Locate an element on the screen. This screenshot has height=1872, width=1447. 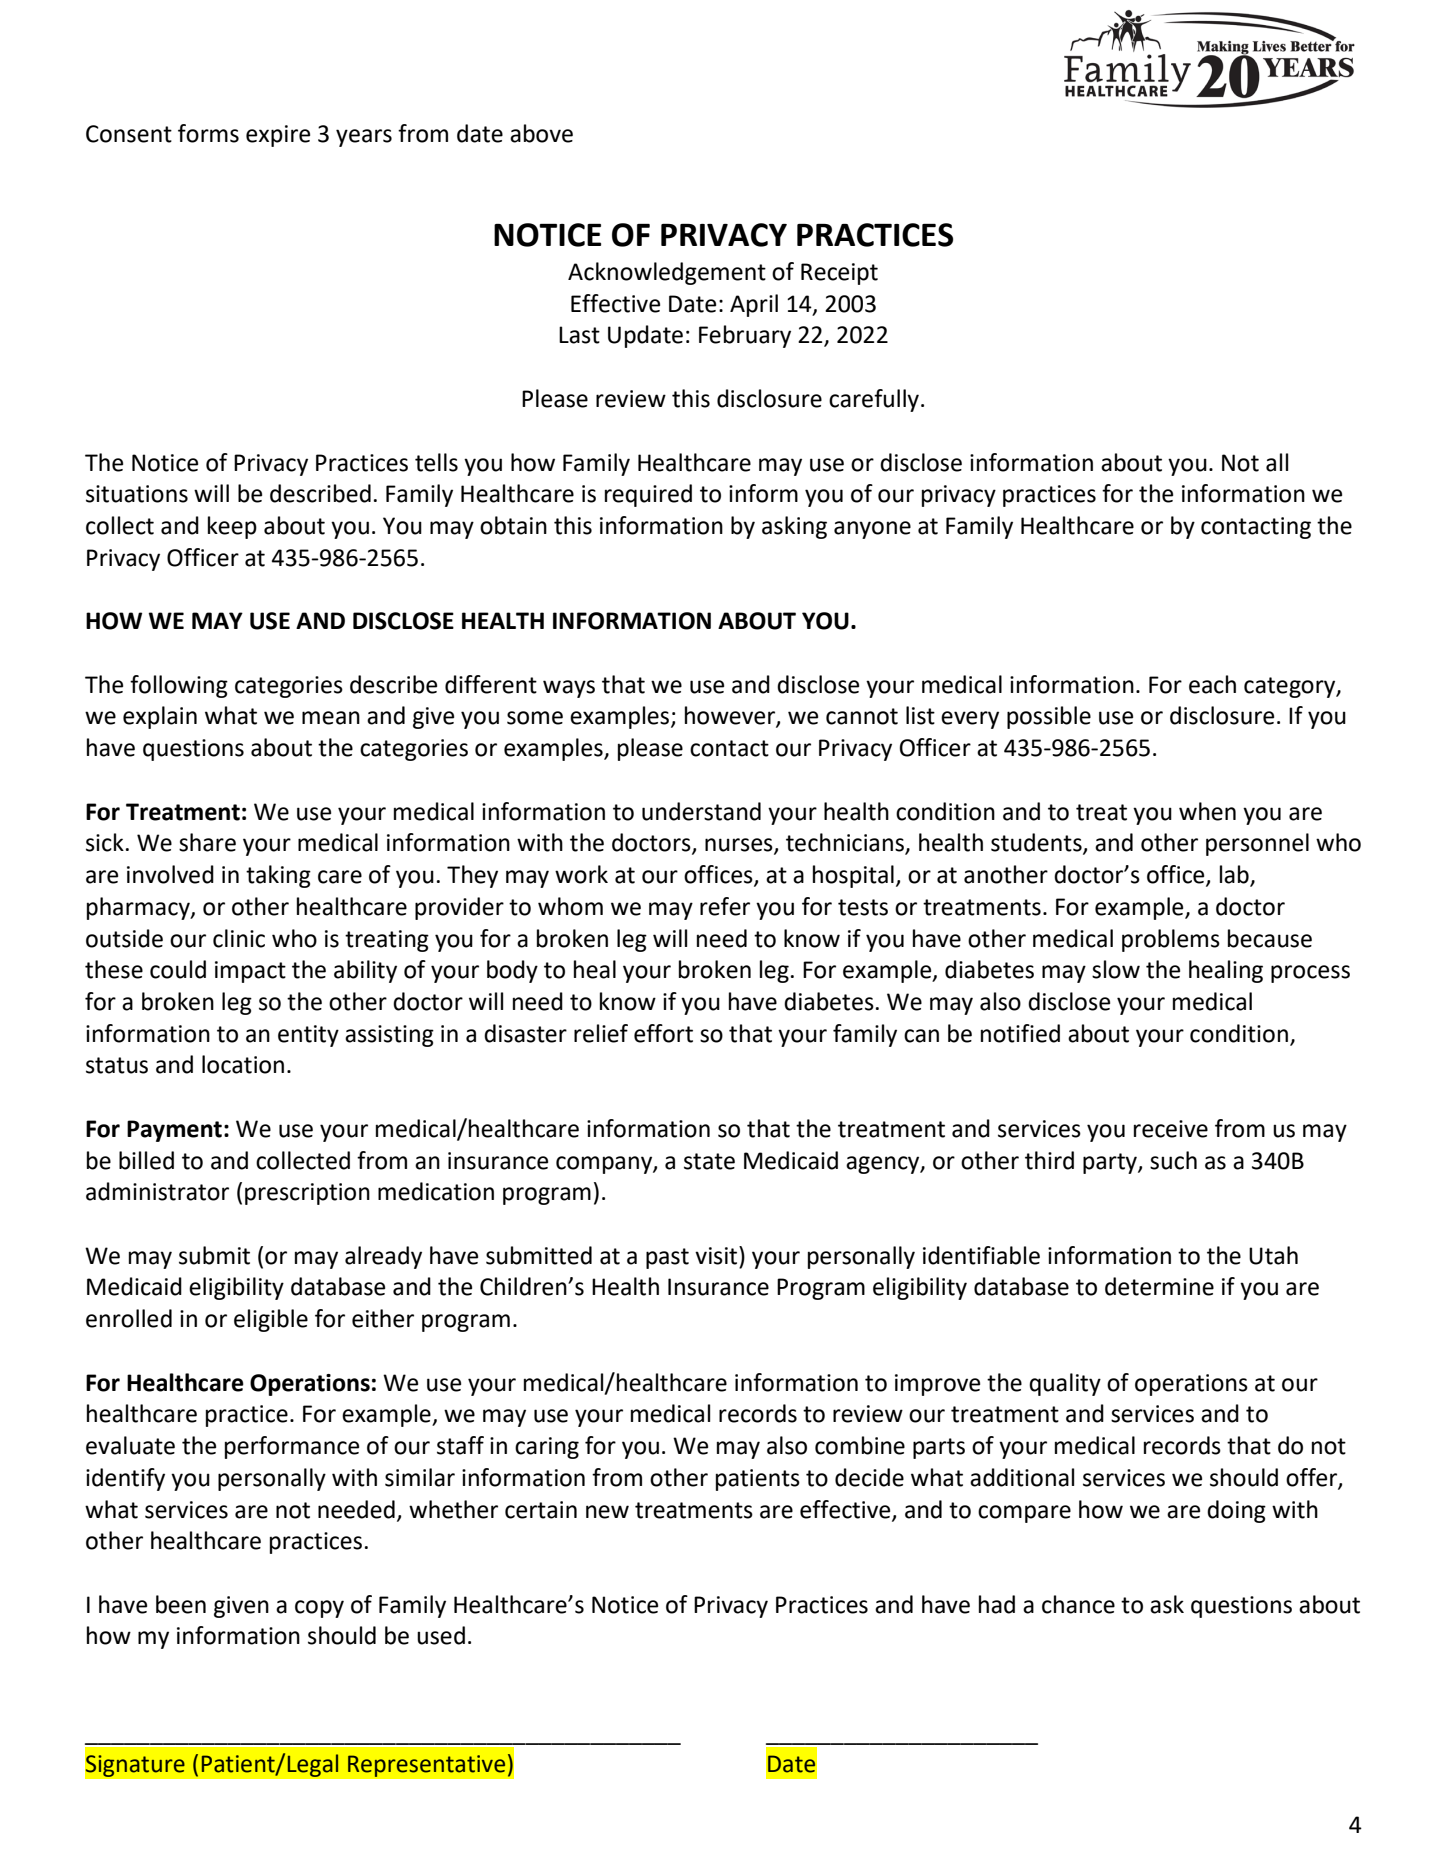
expire is located at coordinates (278, 136).
